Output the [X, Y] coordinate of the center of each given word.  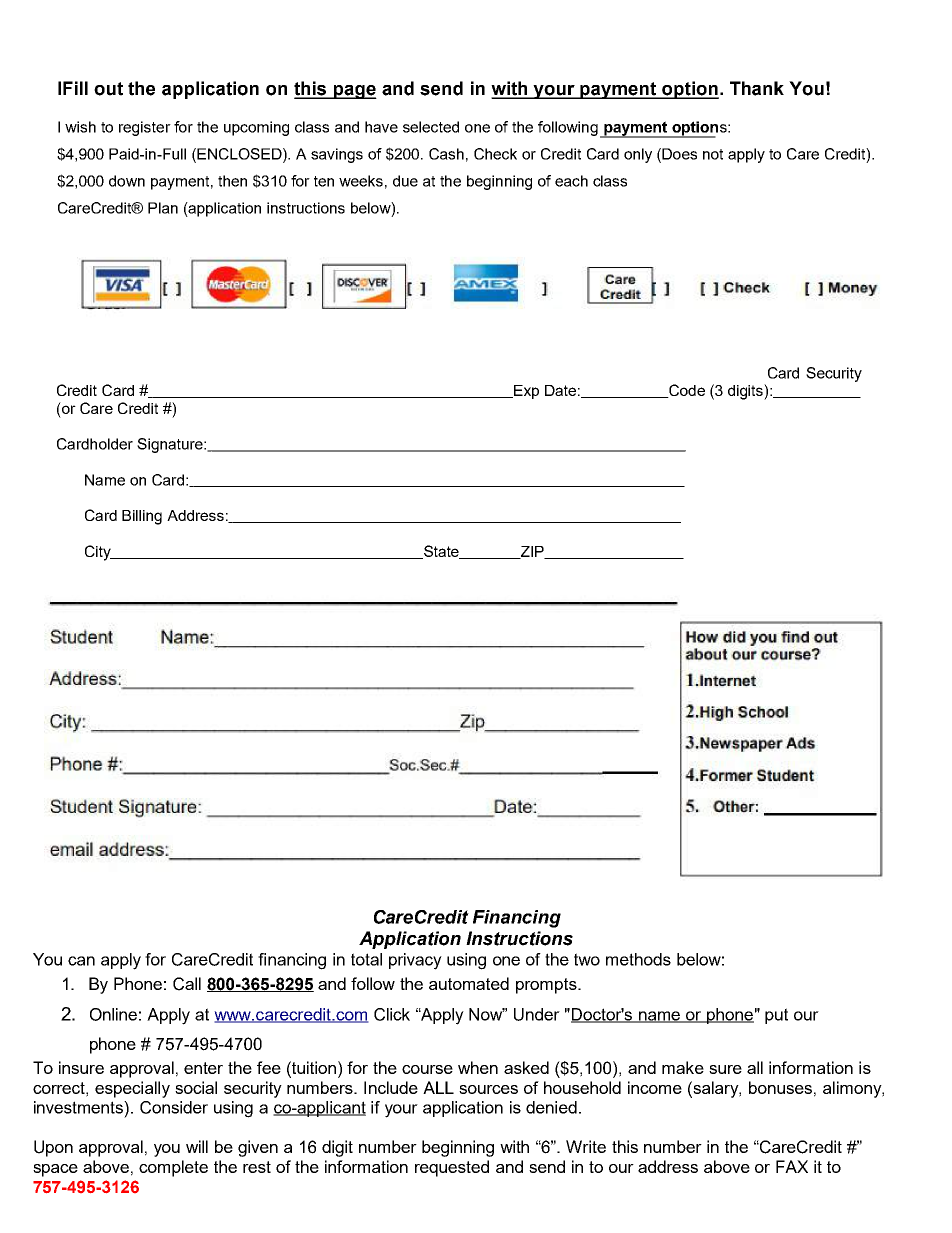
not [713, 154]
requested [452, 1168]
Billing [142, 517]
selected [431, 127]
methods [638, 959]
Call [187, 984]
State [441, 552]
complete [173, 1168]
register [145, 128]
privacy [415, 961]
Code [686, 391]
